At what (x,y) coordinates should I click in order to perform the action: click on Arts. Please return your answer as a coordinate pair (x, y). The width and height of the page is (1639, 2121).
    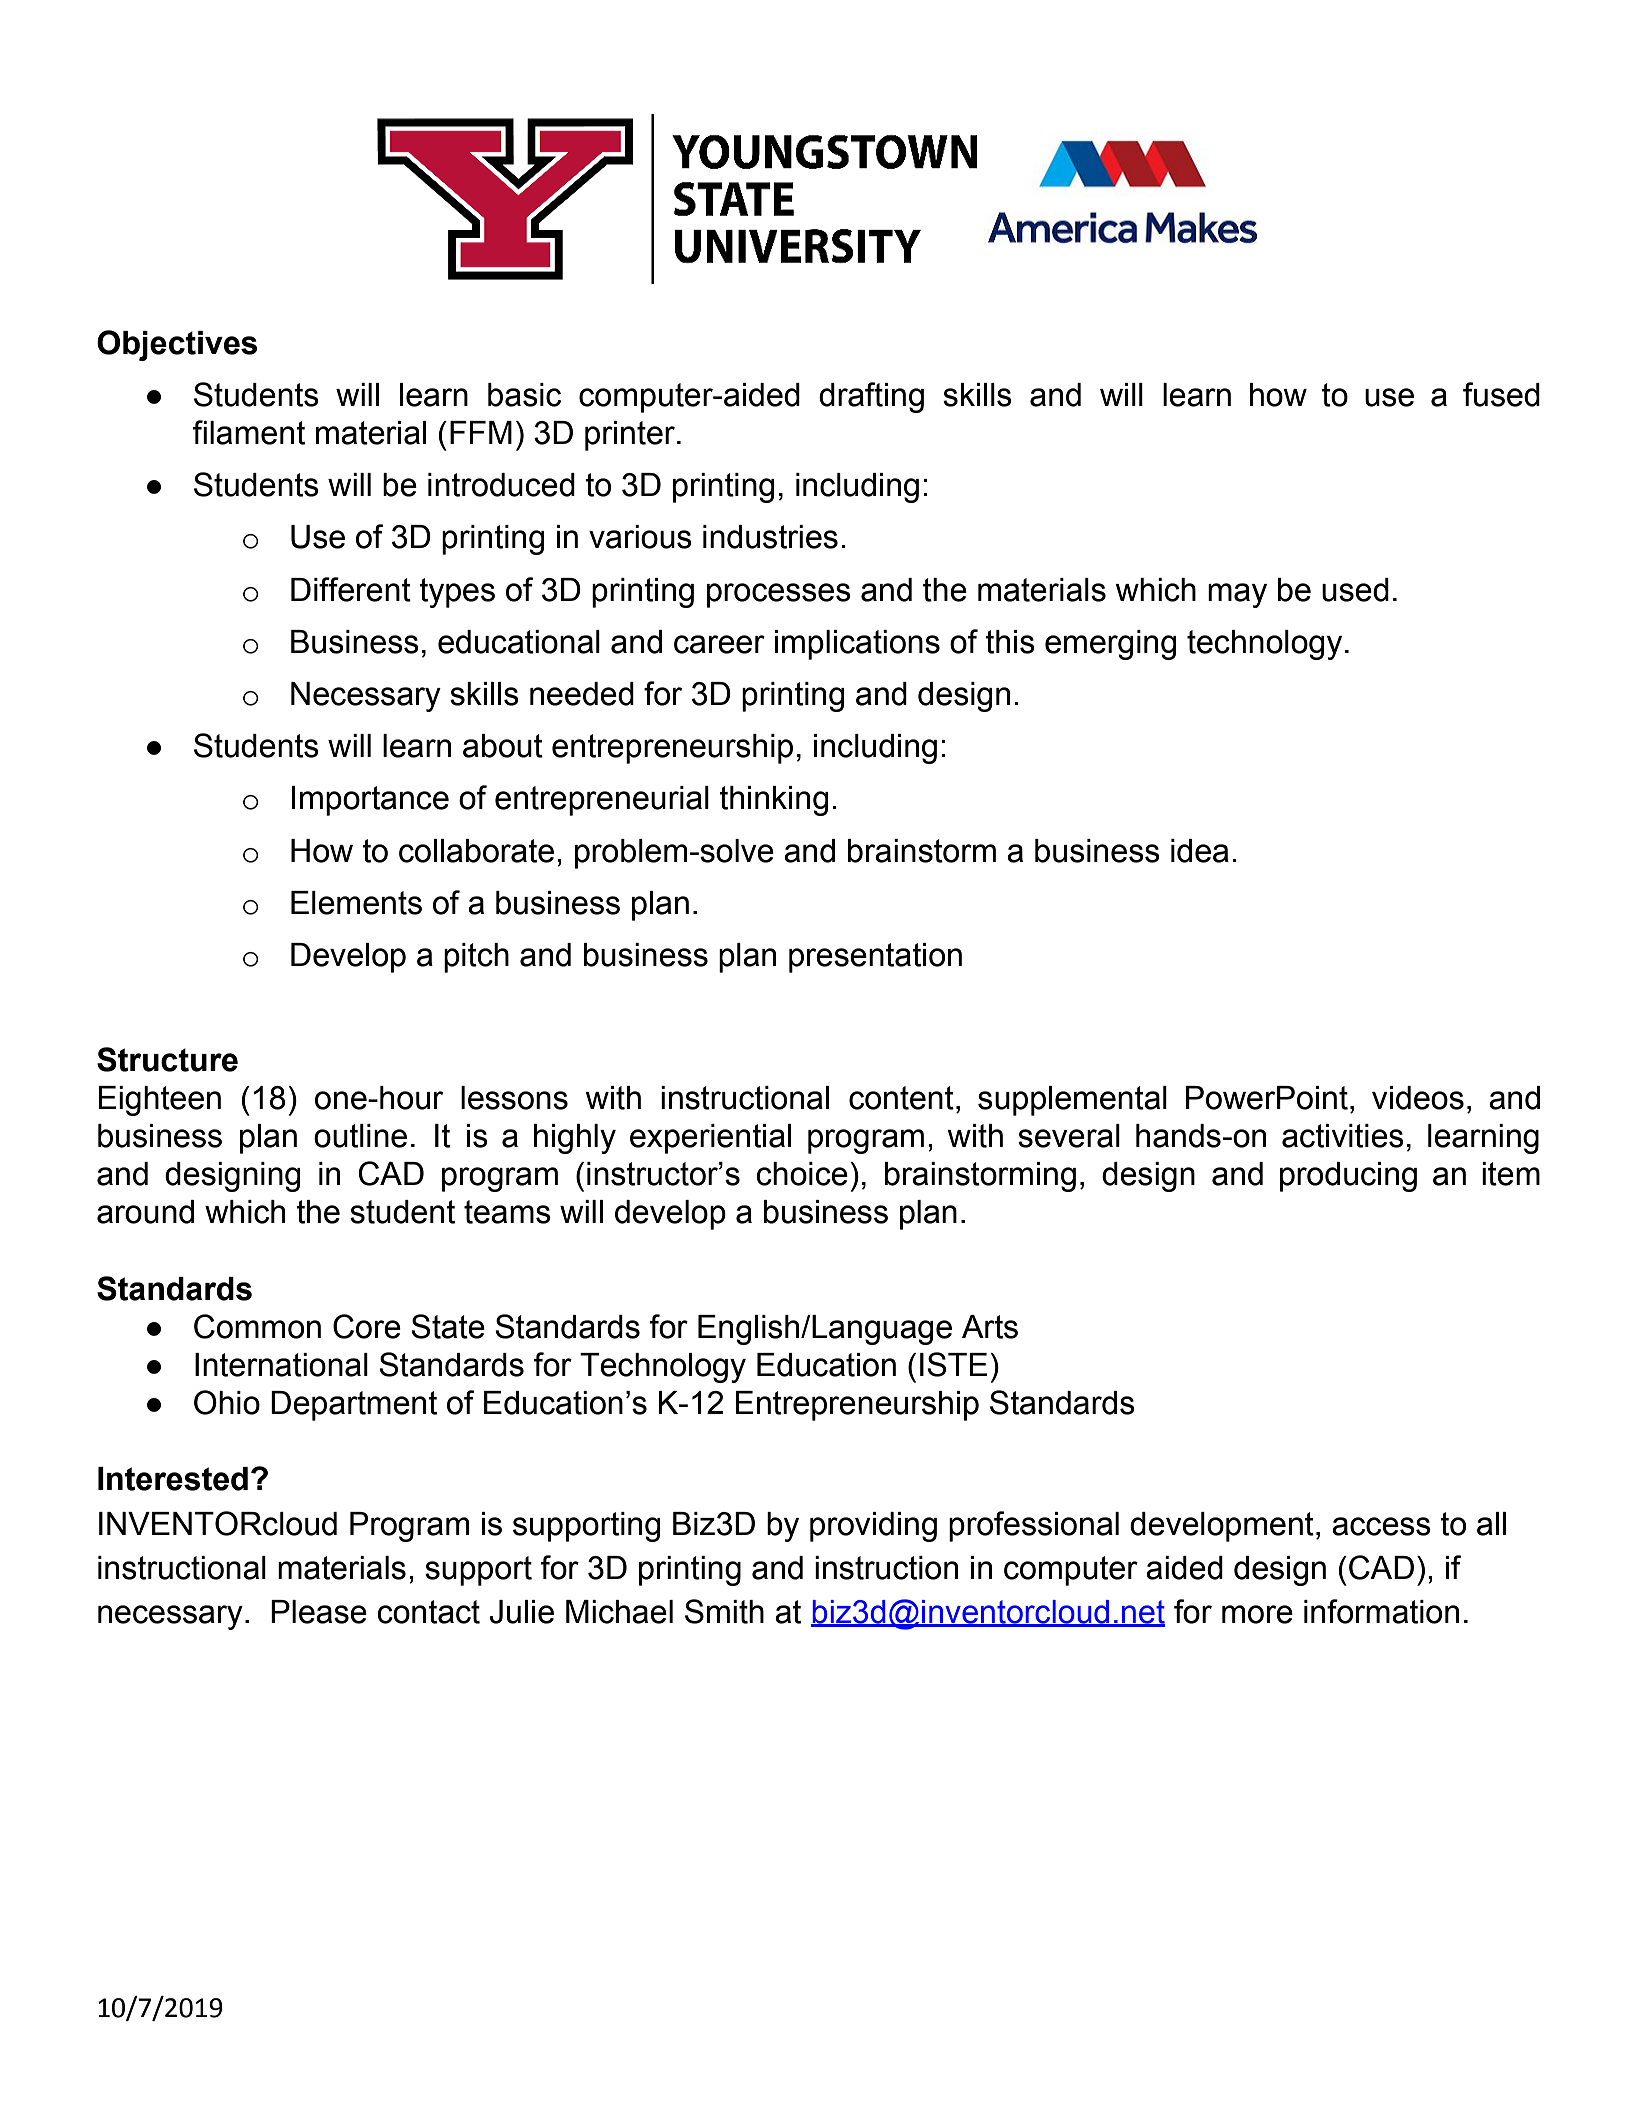
    Looking at the image, I should click on (990, 1327).
